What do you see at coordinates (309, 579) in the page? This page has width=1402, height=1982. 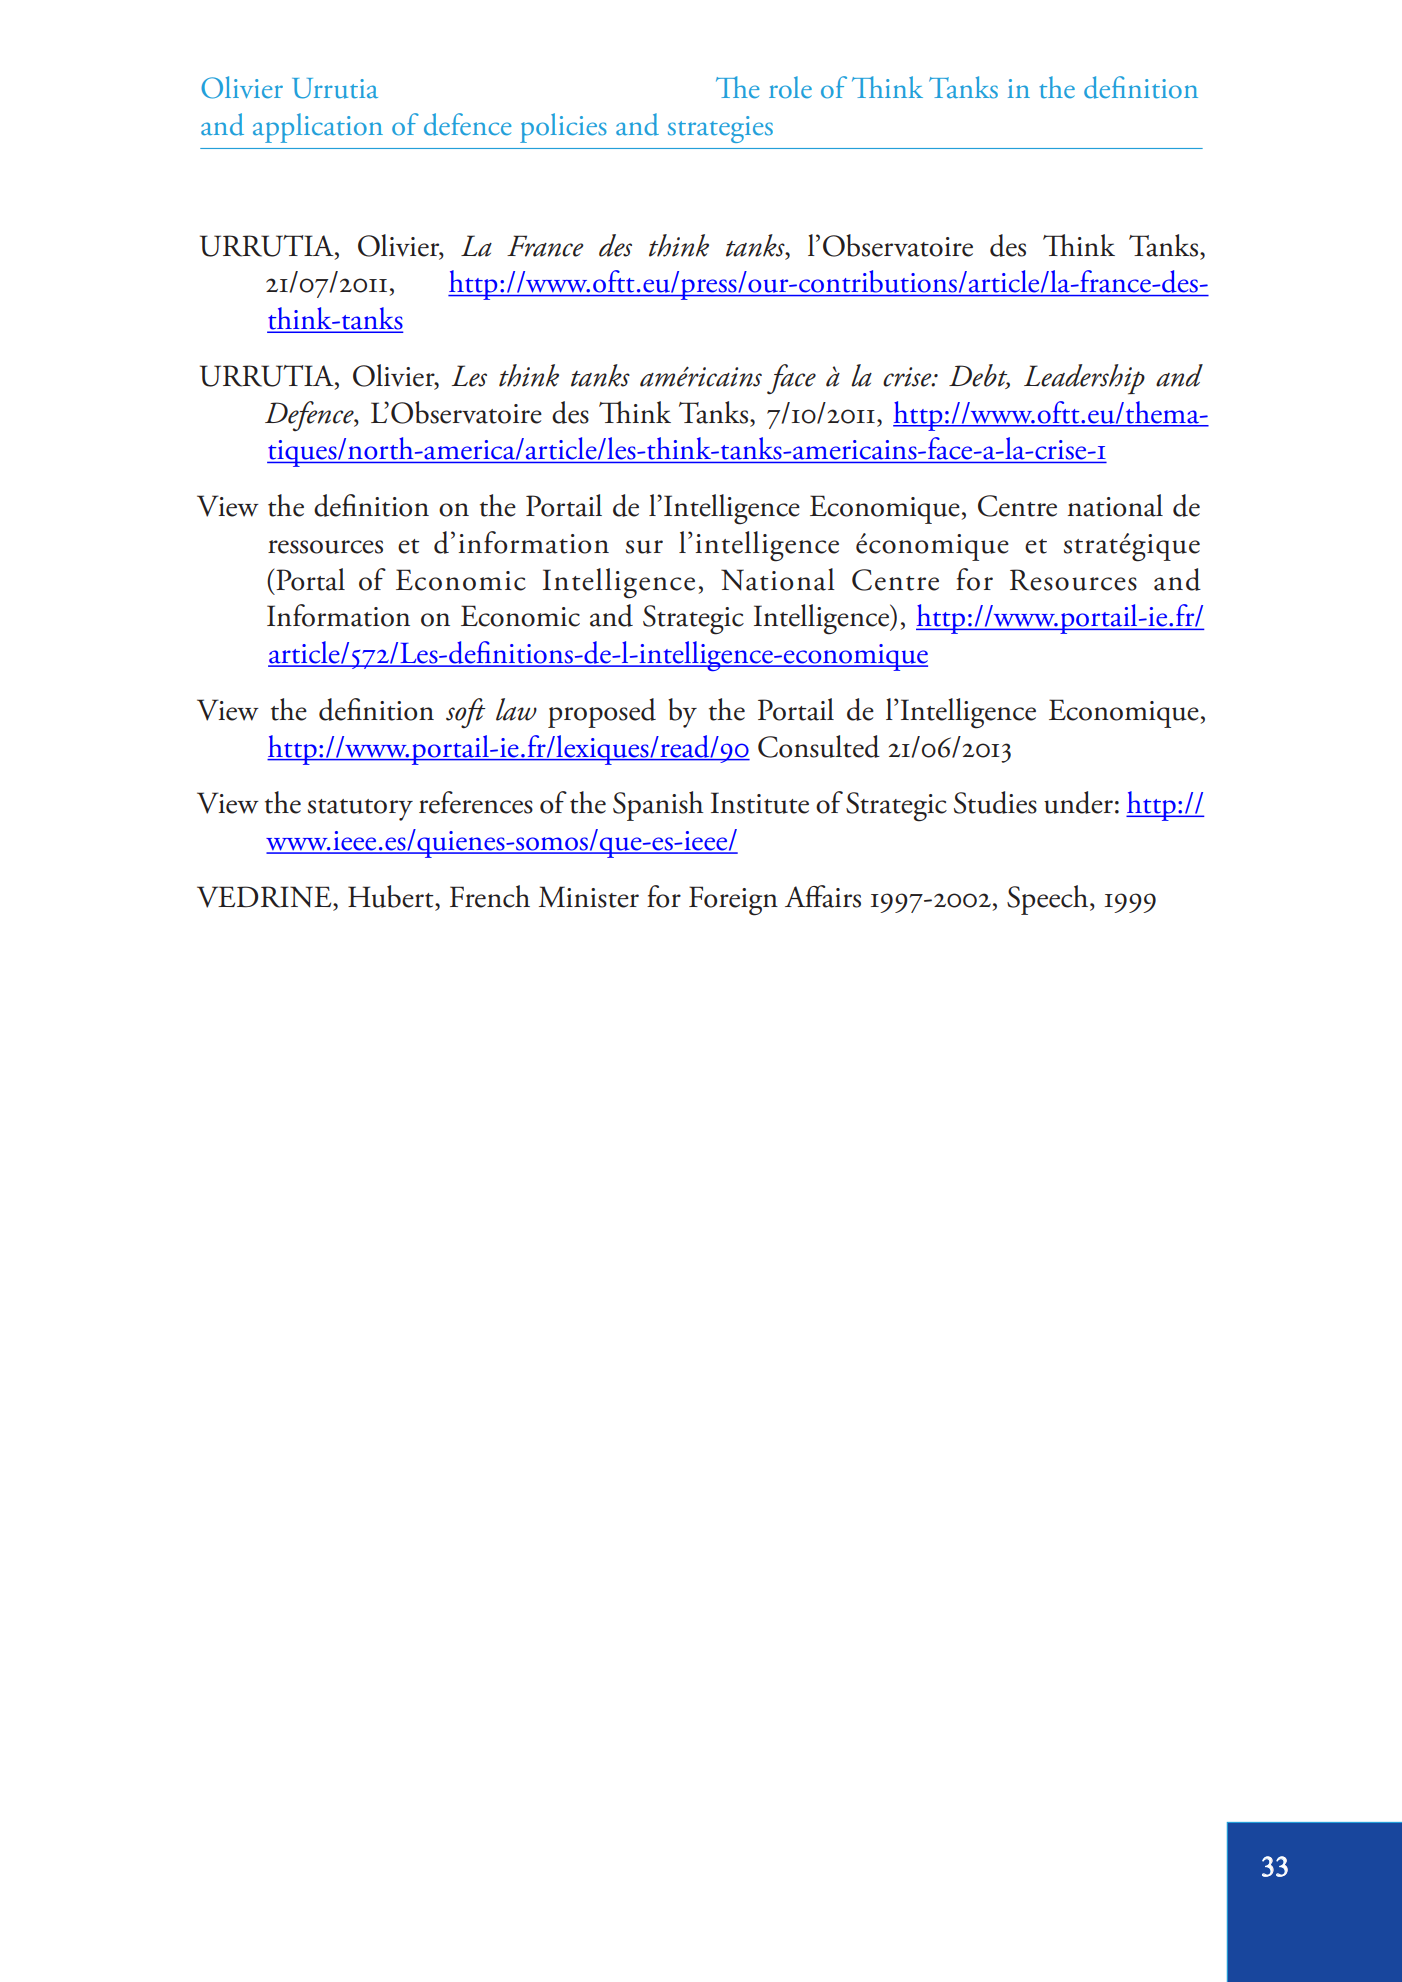 I see `Portal` at bounding box center [309, 579].
